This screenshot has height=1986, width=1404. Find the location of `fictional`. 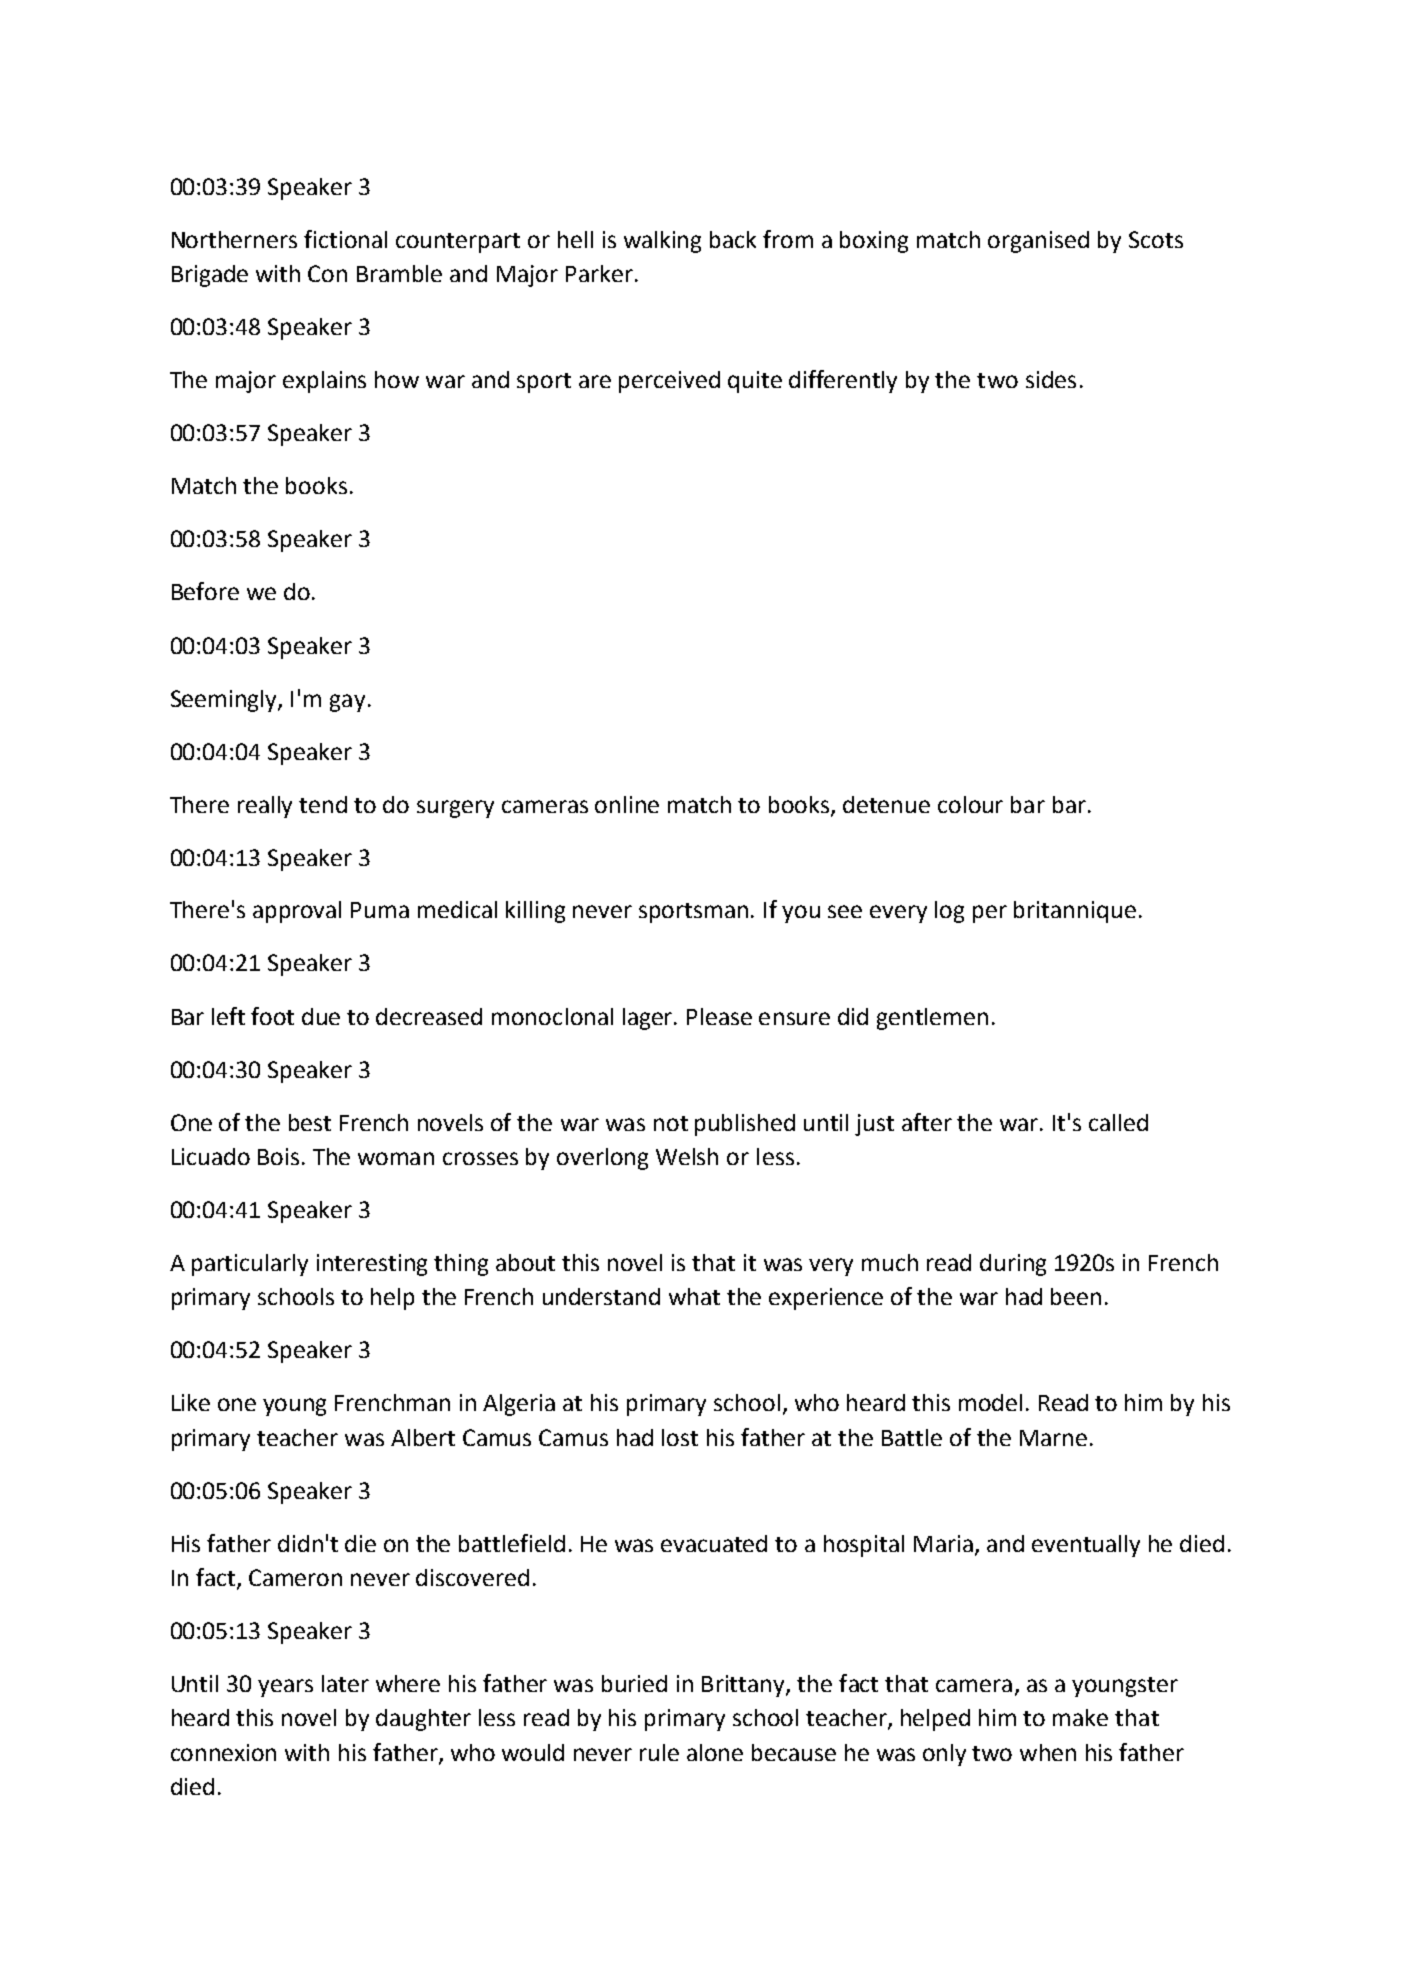

fictional is located at coordinates (345, 239).
